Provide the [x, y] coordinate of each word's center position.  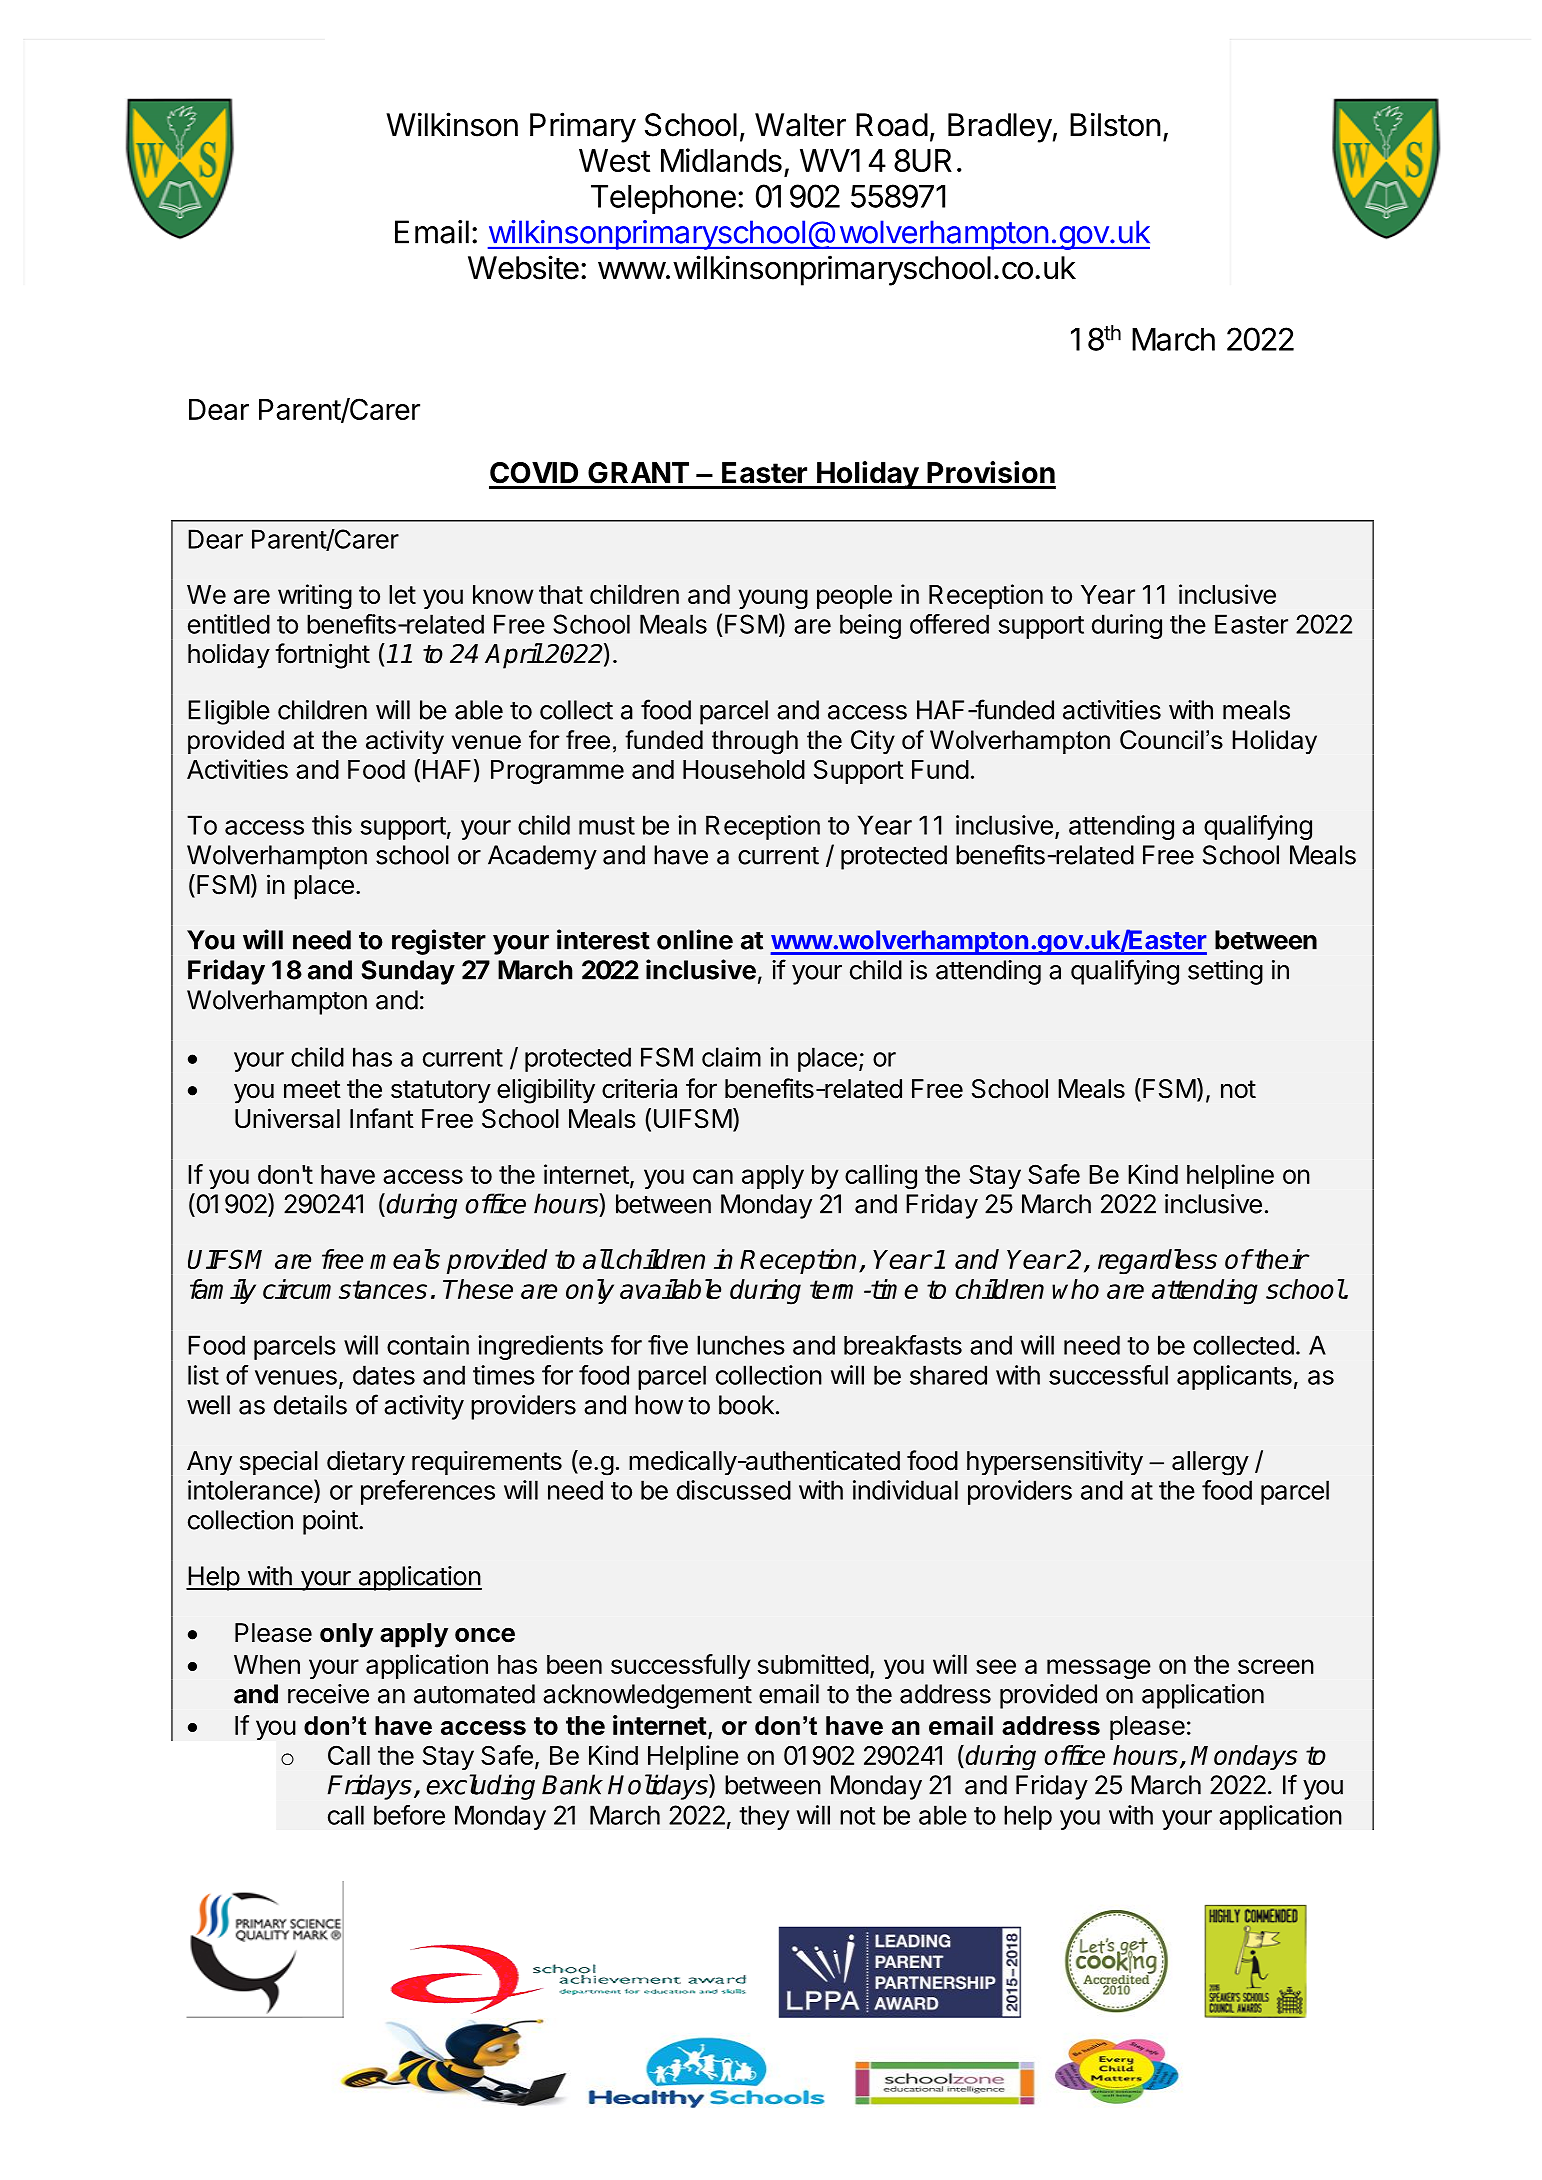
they [764, 1817]
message [1099, 1669]
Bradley [1000, 128]
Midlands [721, 160]
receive [328, 1694]
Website [523, 267]
